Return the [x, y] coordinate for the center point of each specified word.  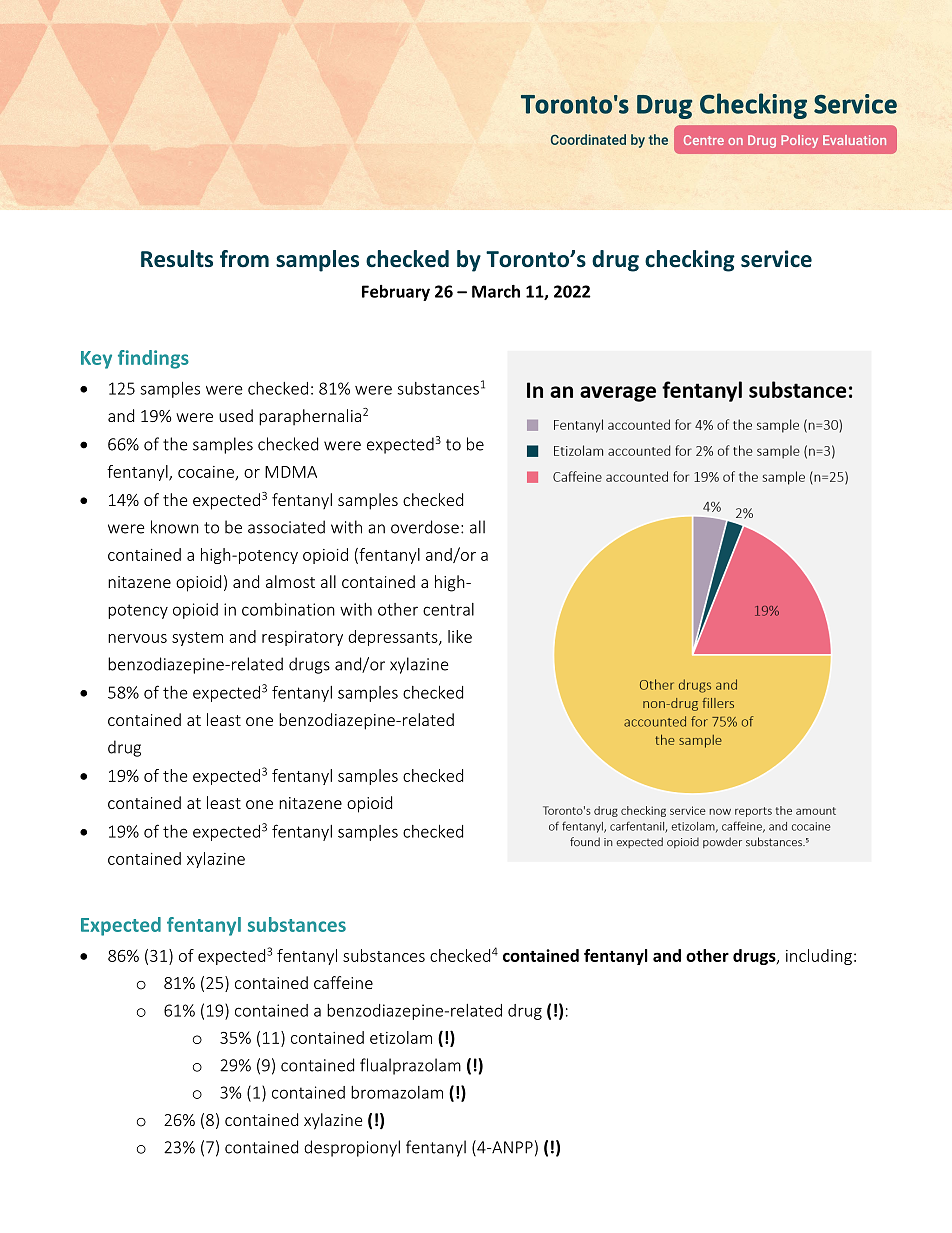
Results [177, 259]
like [460, 636]
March [496, 291]
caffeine [343, 982]
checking [690, 261]
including [819, 957]
